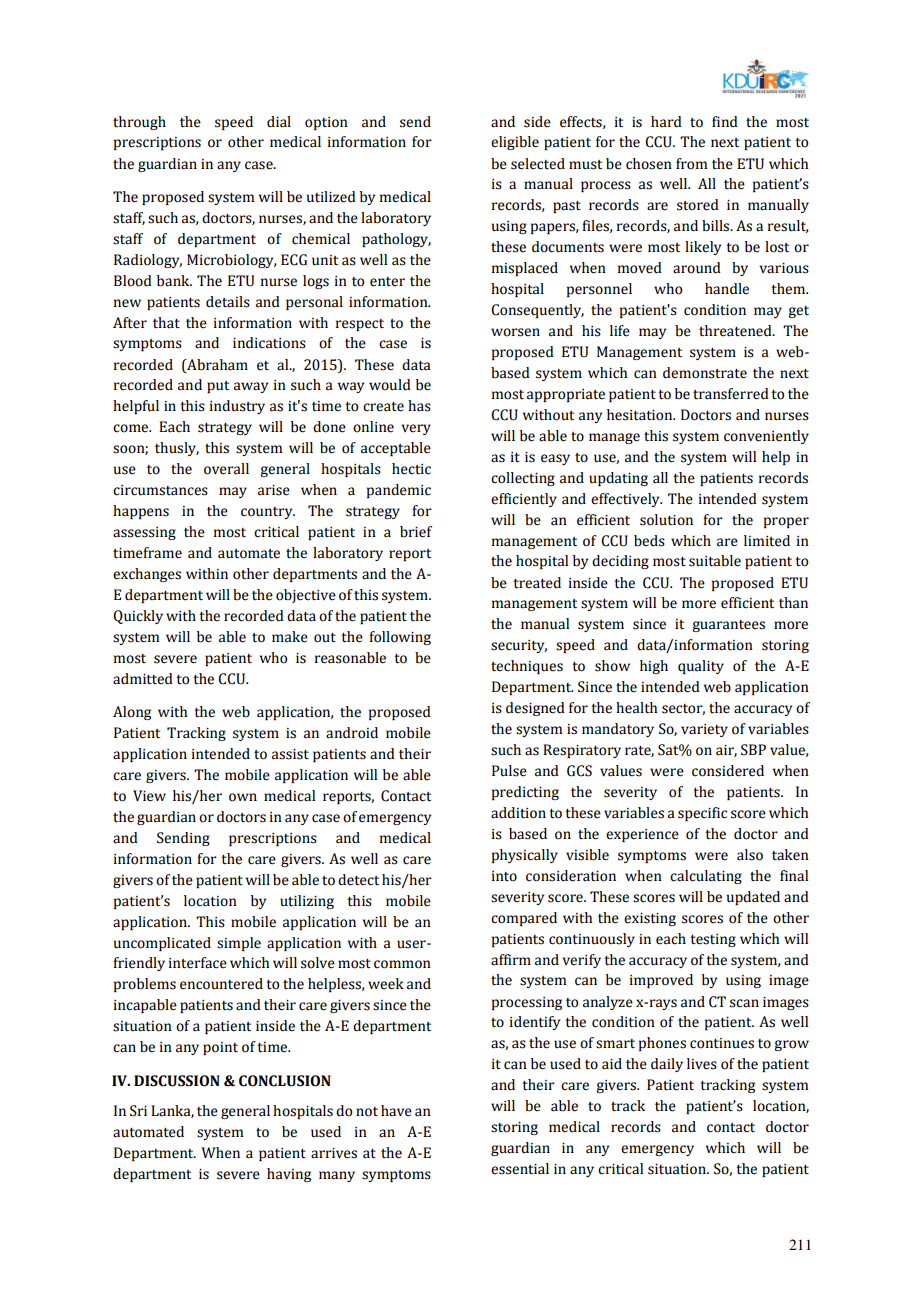  What do you see at coordinates (218, 387) in the screenshot?
I see `put` at bounding box center [218, 387].
